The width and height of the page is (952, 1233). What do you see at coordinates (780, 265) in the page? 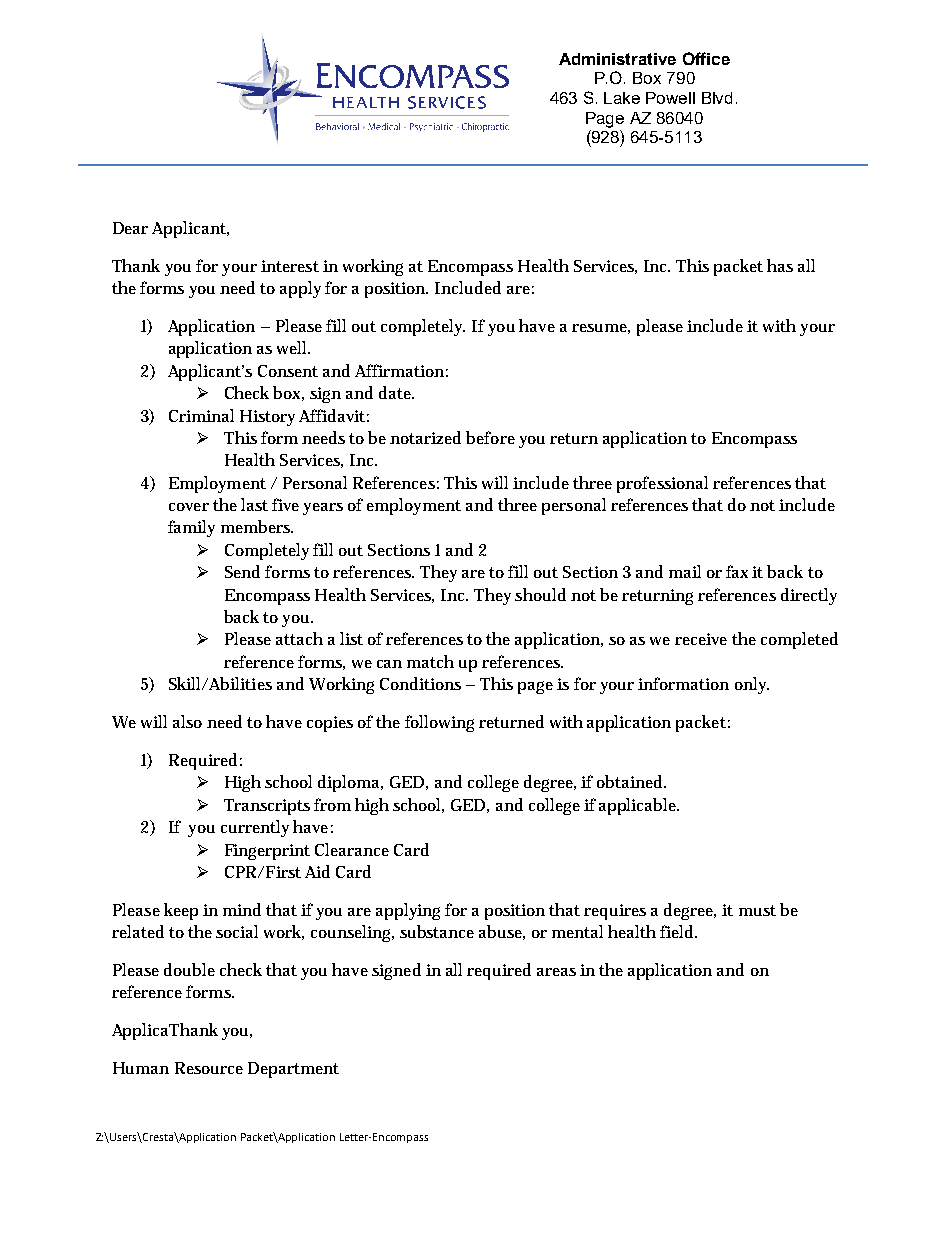
I see `has` at bounding box center [780, 265].
